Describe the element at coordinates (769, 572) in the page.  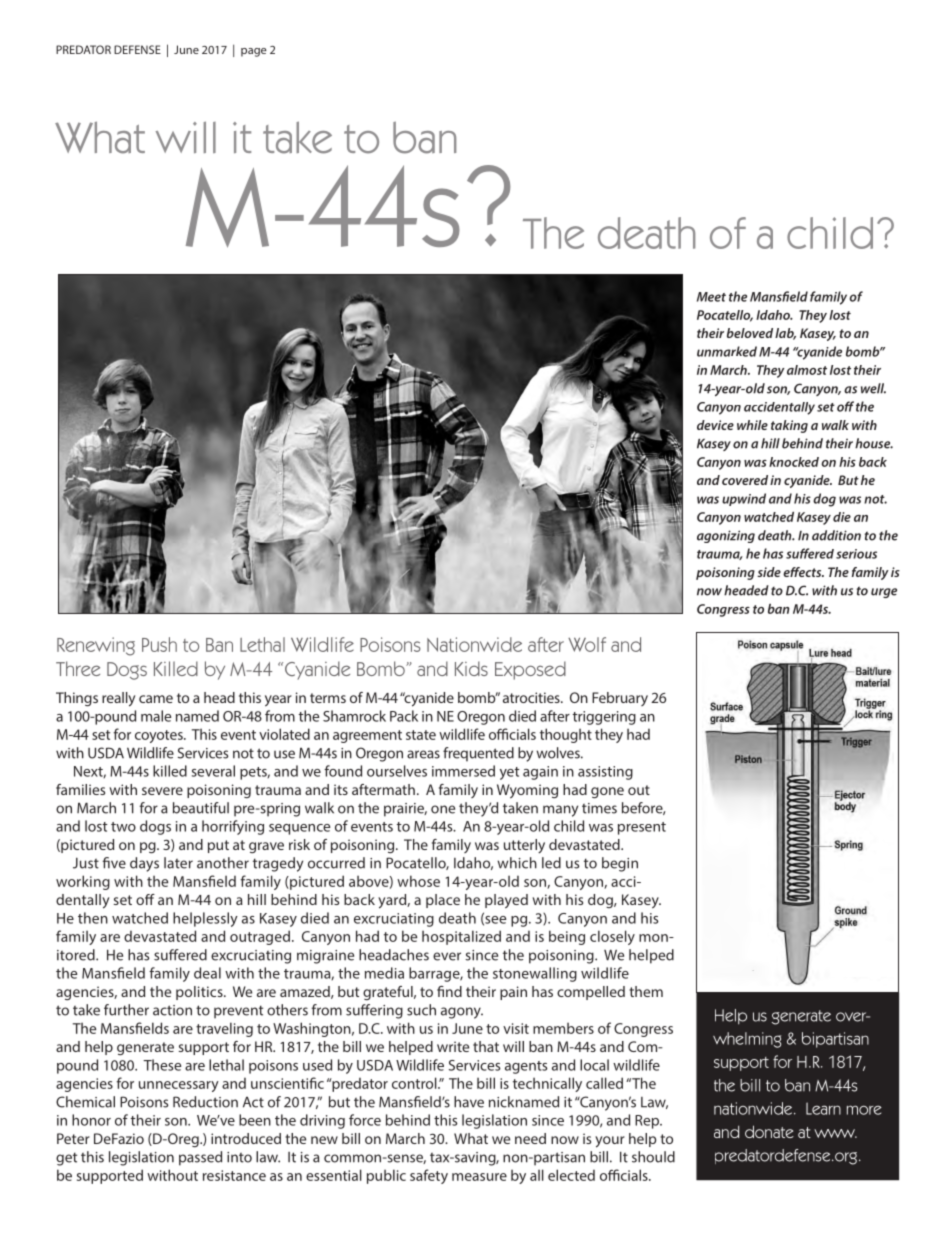
I see `side` at that location.
